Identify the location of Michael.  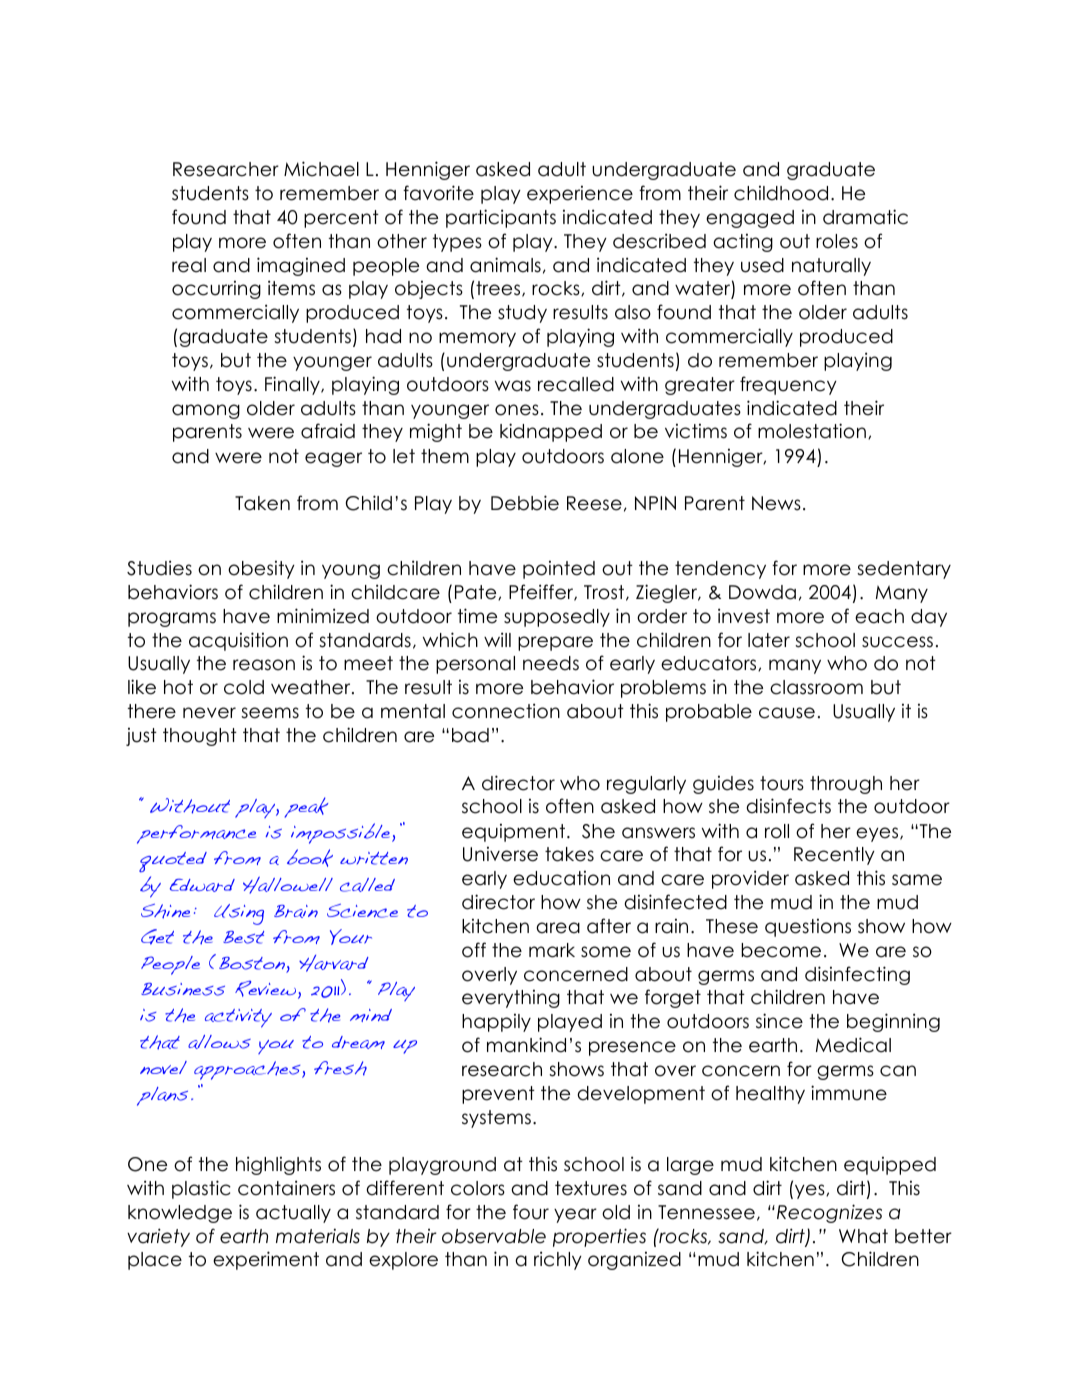
(321, 169).
